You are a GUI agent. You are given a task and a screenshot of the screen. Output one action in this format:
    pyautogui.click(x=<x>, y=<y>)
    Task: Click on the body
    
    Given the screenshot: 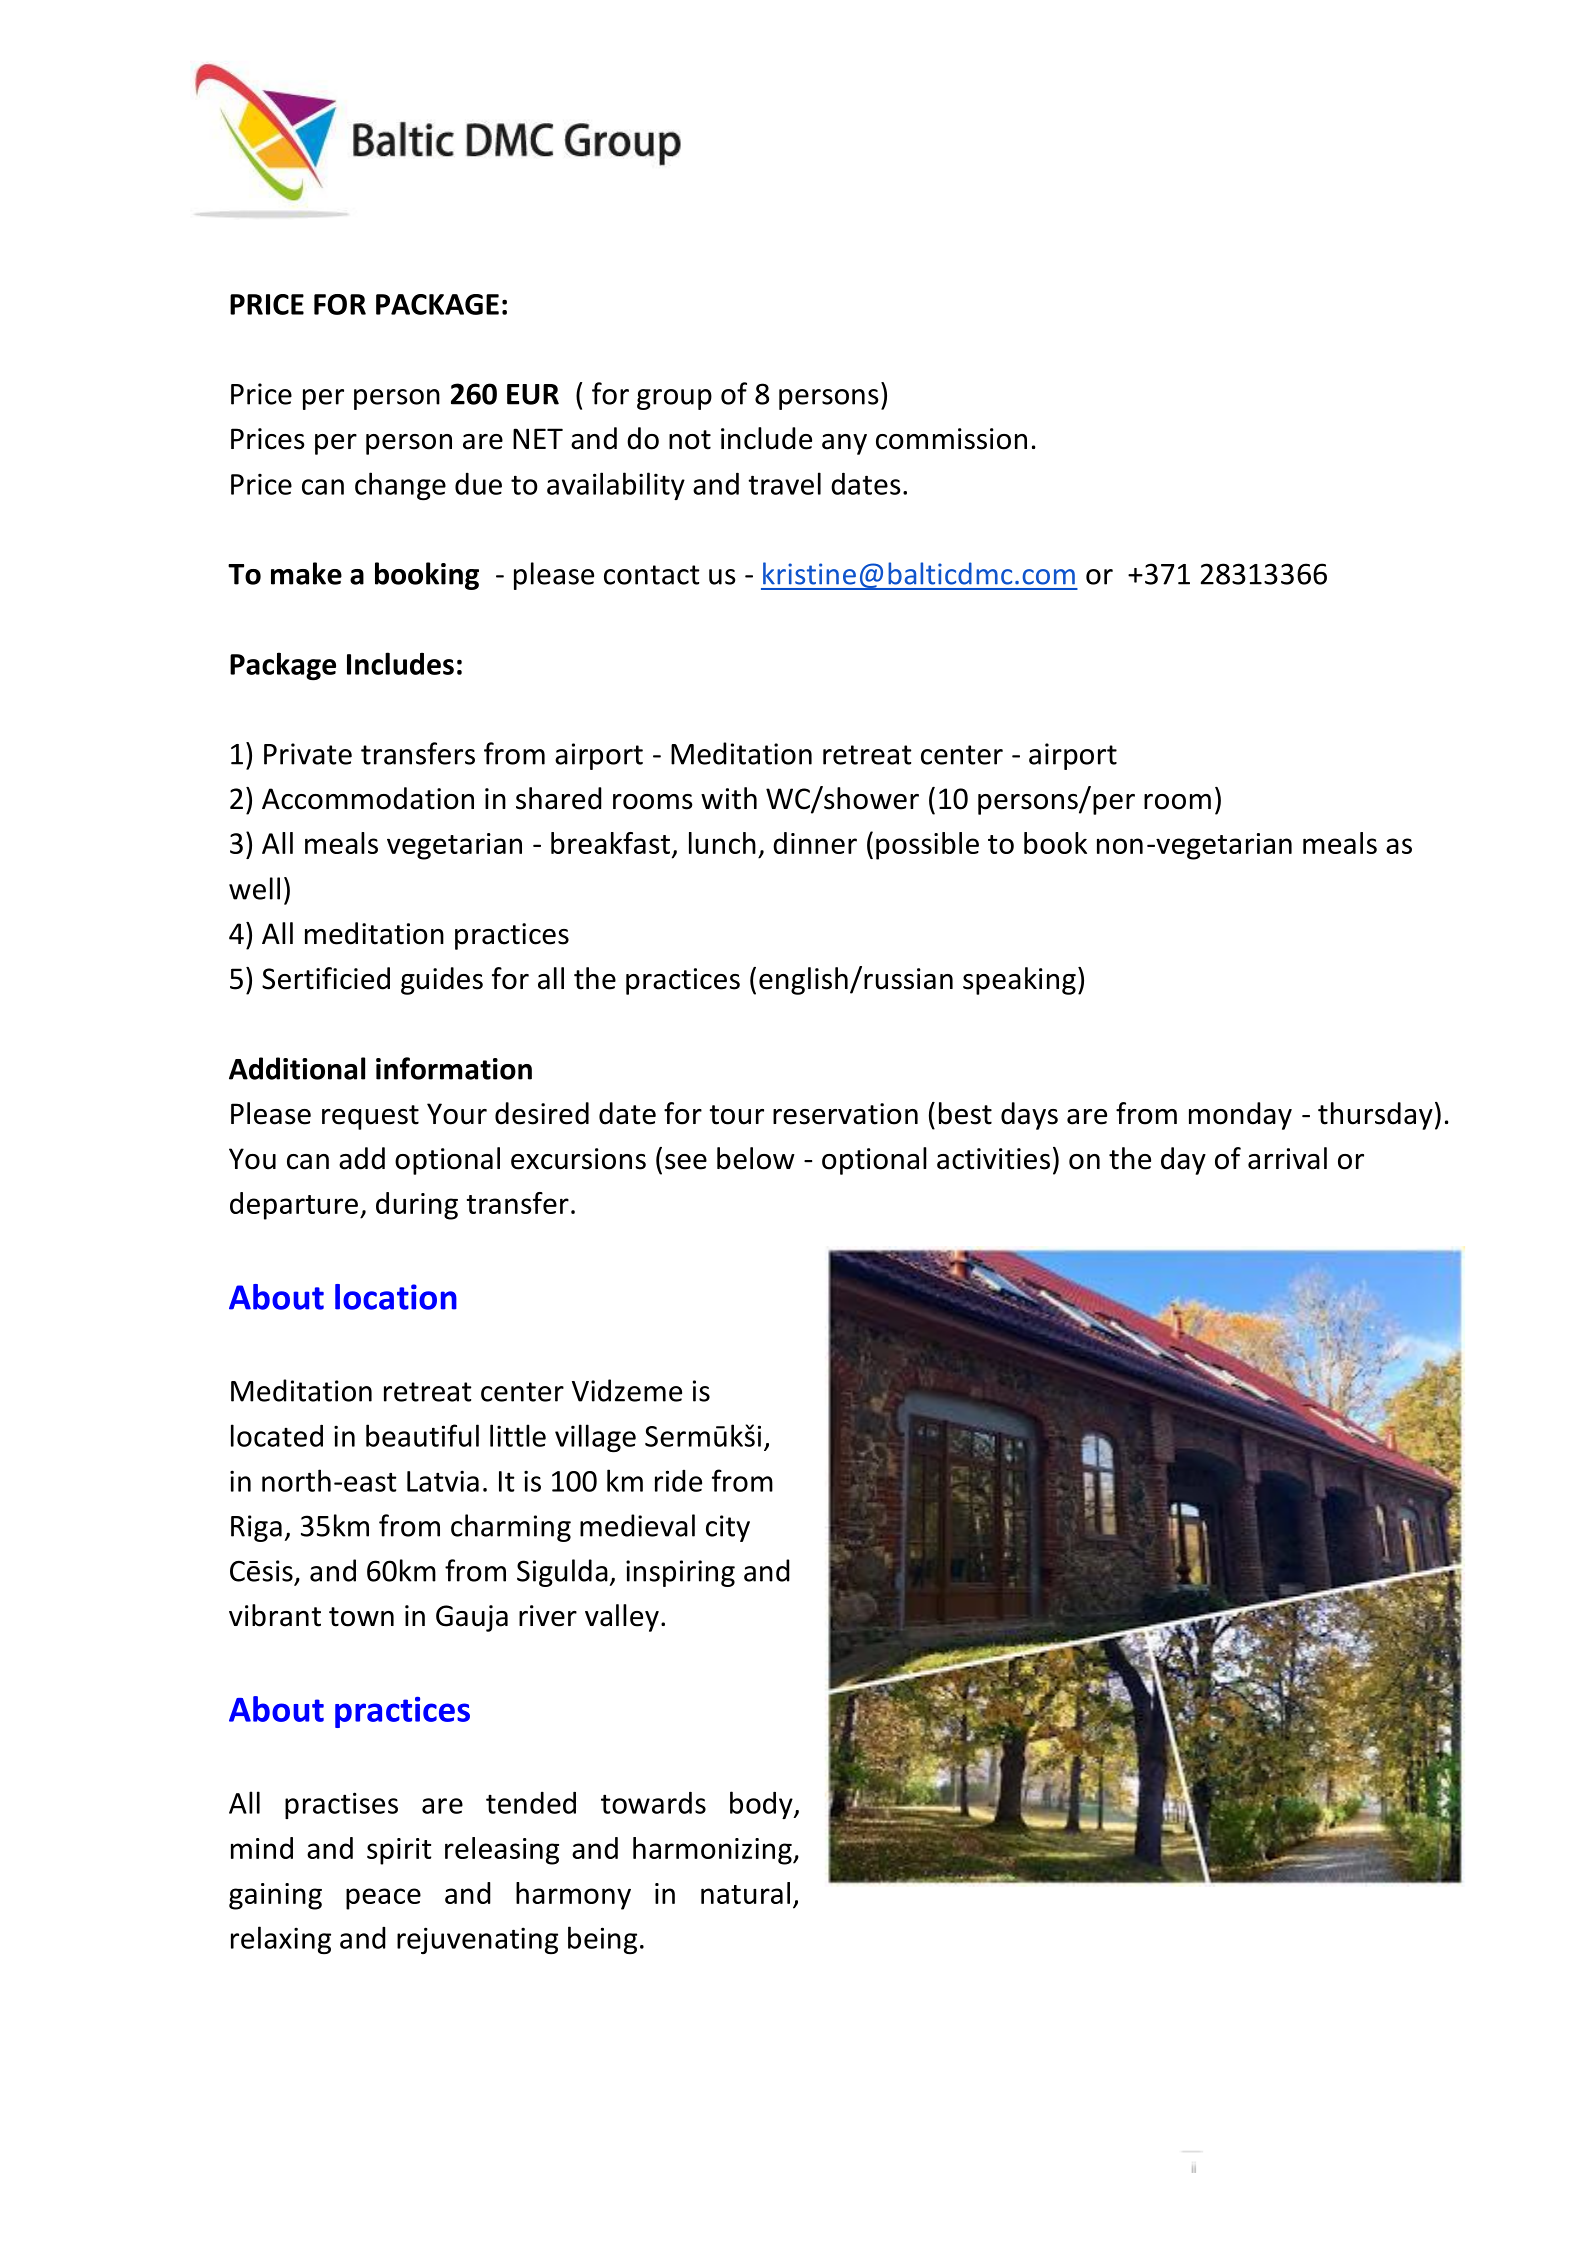 What is the action you would take?
    pyautogui.click(x=762, y=1805)
